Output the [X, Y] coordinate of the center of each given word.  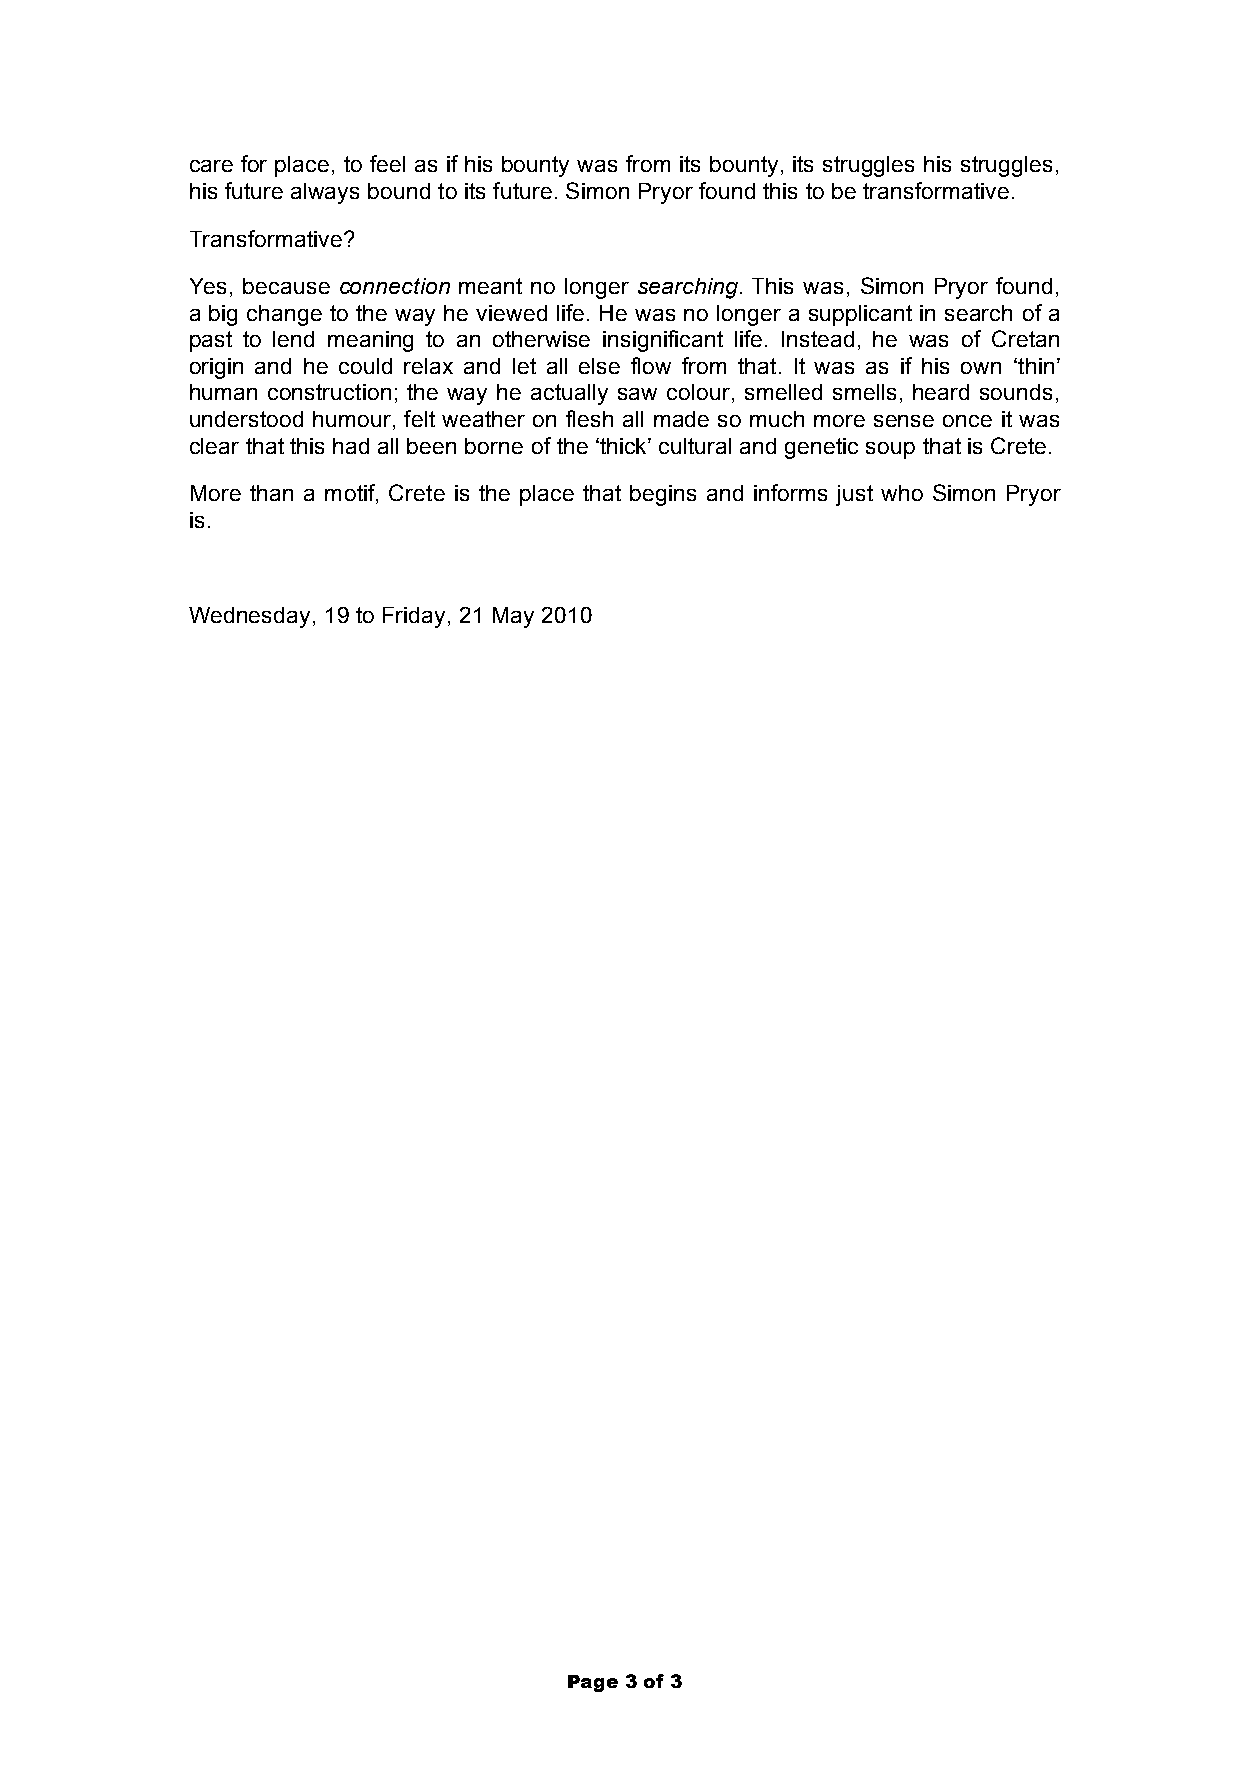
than [271, 493]
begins [663, 495]
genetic [821, 448]
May [513, 617]
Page [593, 1683]
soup [890, 450]
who [902, 493]
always [325, 193]
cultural [695, 446]
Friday [414, 617]
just [854, 495]
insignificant [663, 341]
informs [790, 492]
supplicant [860, 315]
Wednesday [249, 617]
